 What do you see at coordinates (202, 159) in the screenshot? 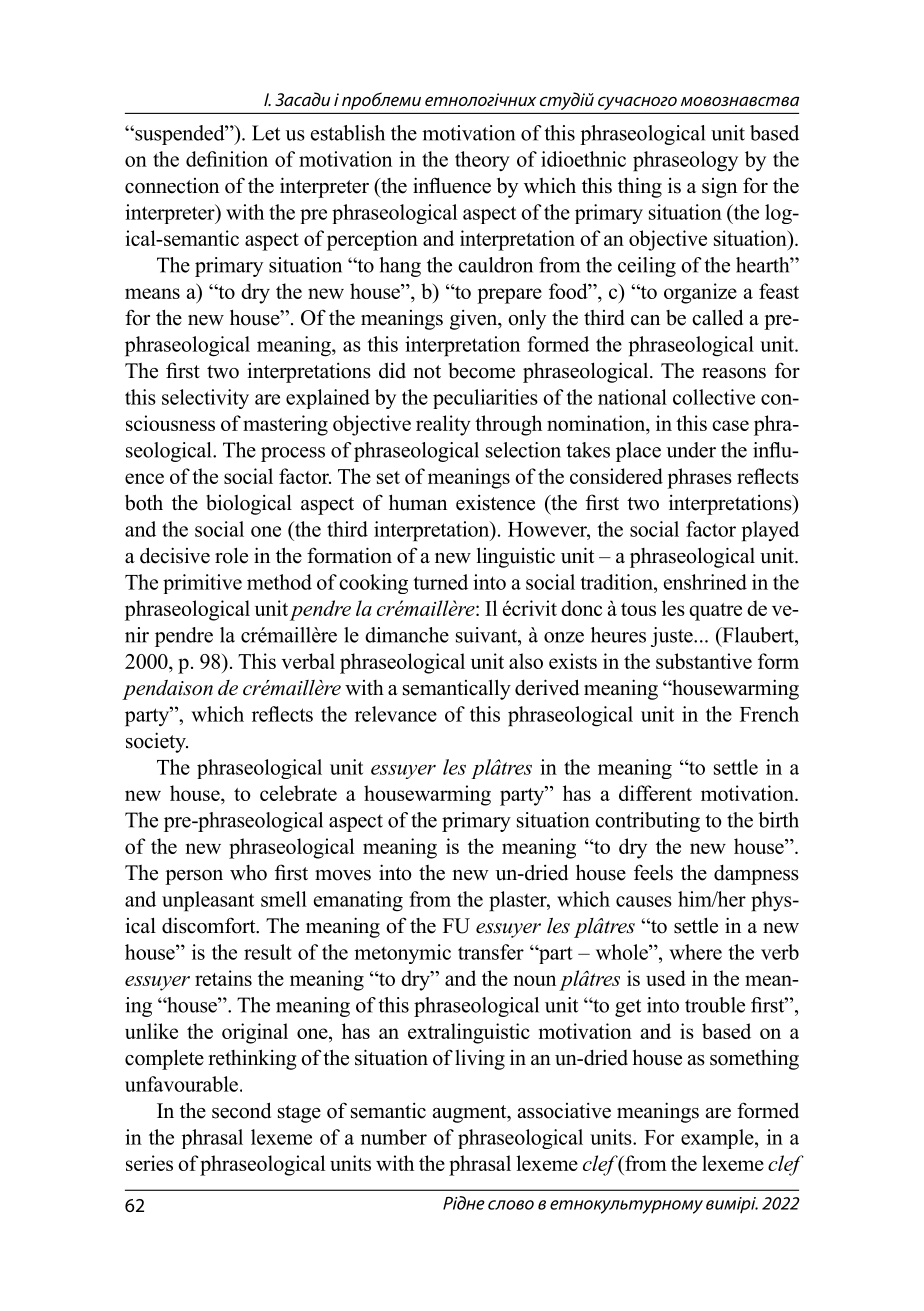
I see `defi` at bounding box center [202, 159].
